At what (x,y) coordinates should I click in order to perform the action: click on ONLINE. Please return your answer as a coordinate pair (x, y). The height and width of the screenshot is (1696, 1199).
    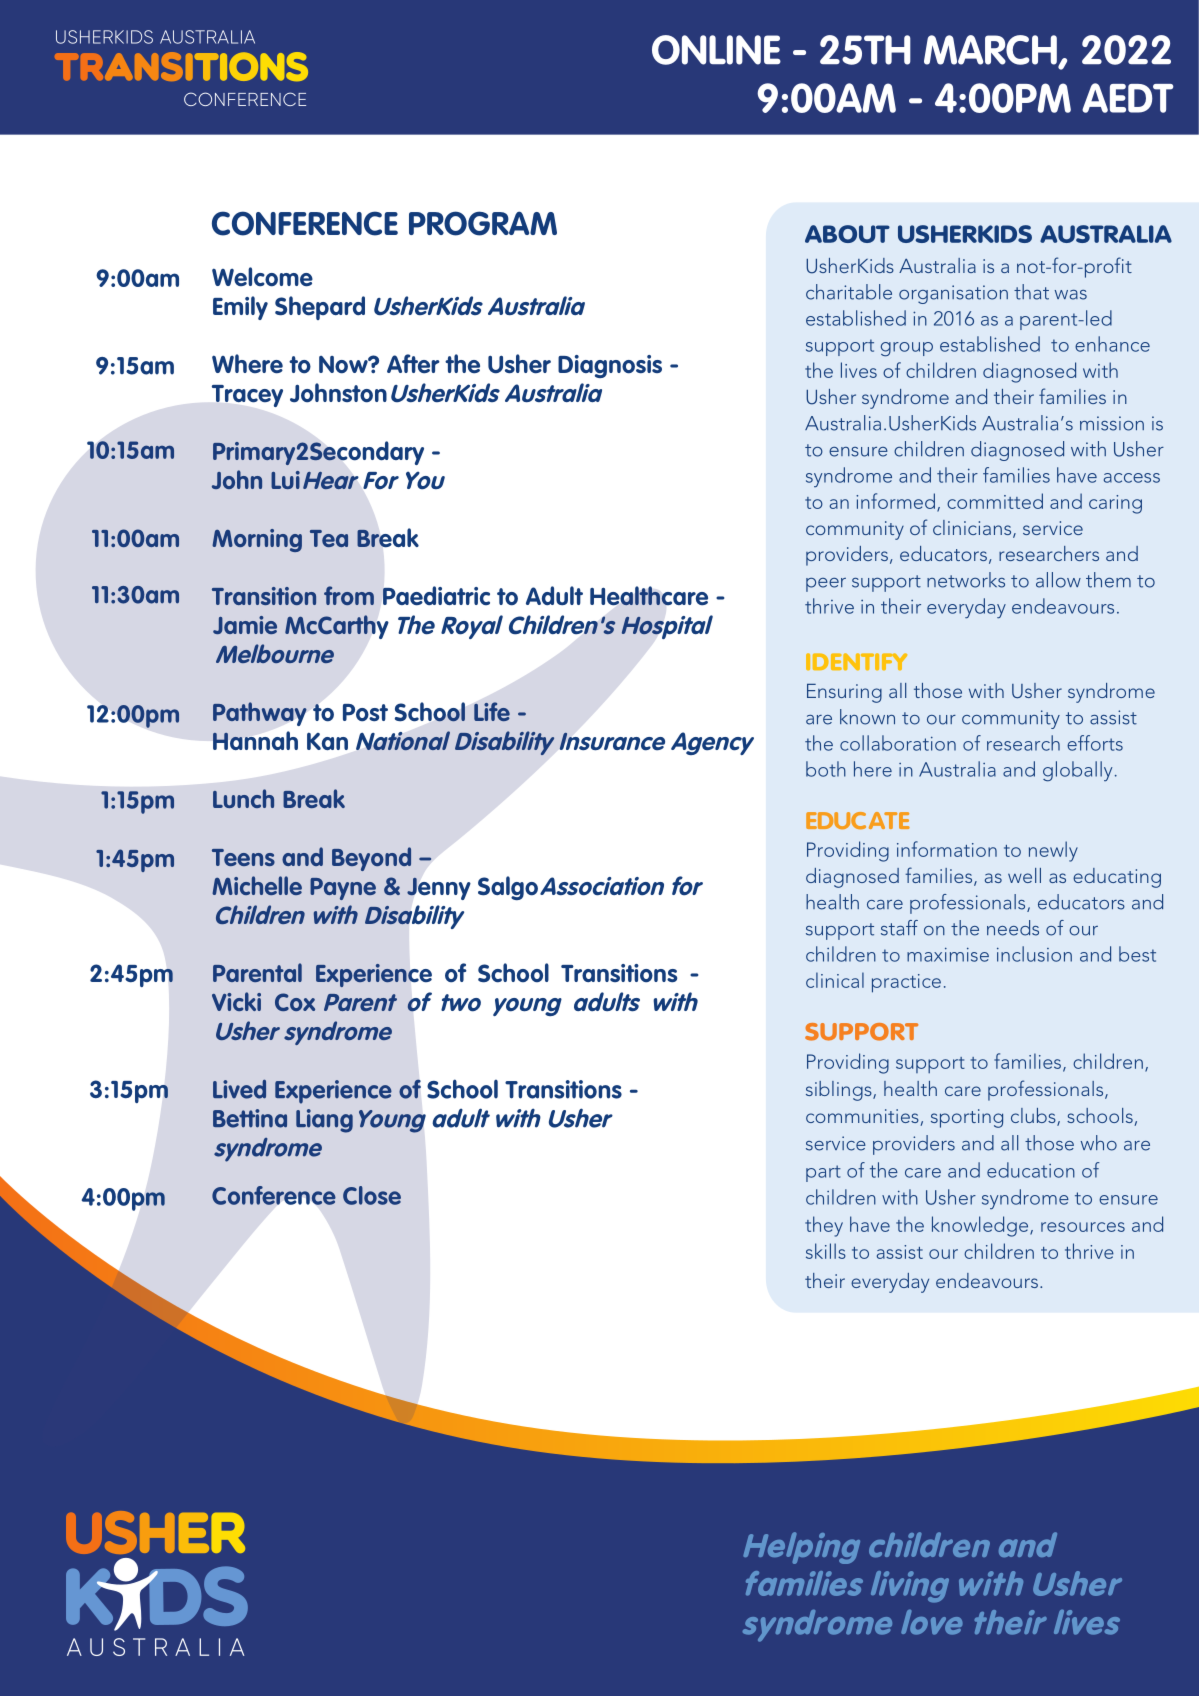
    Looking at the image, I should click on (716, 50).
